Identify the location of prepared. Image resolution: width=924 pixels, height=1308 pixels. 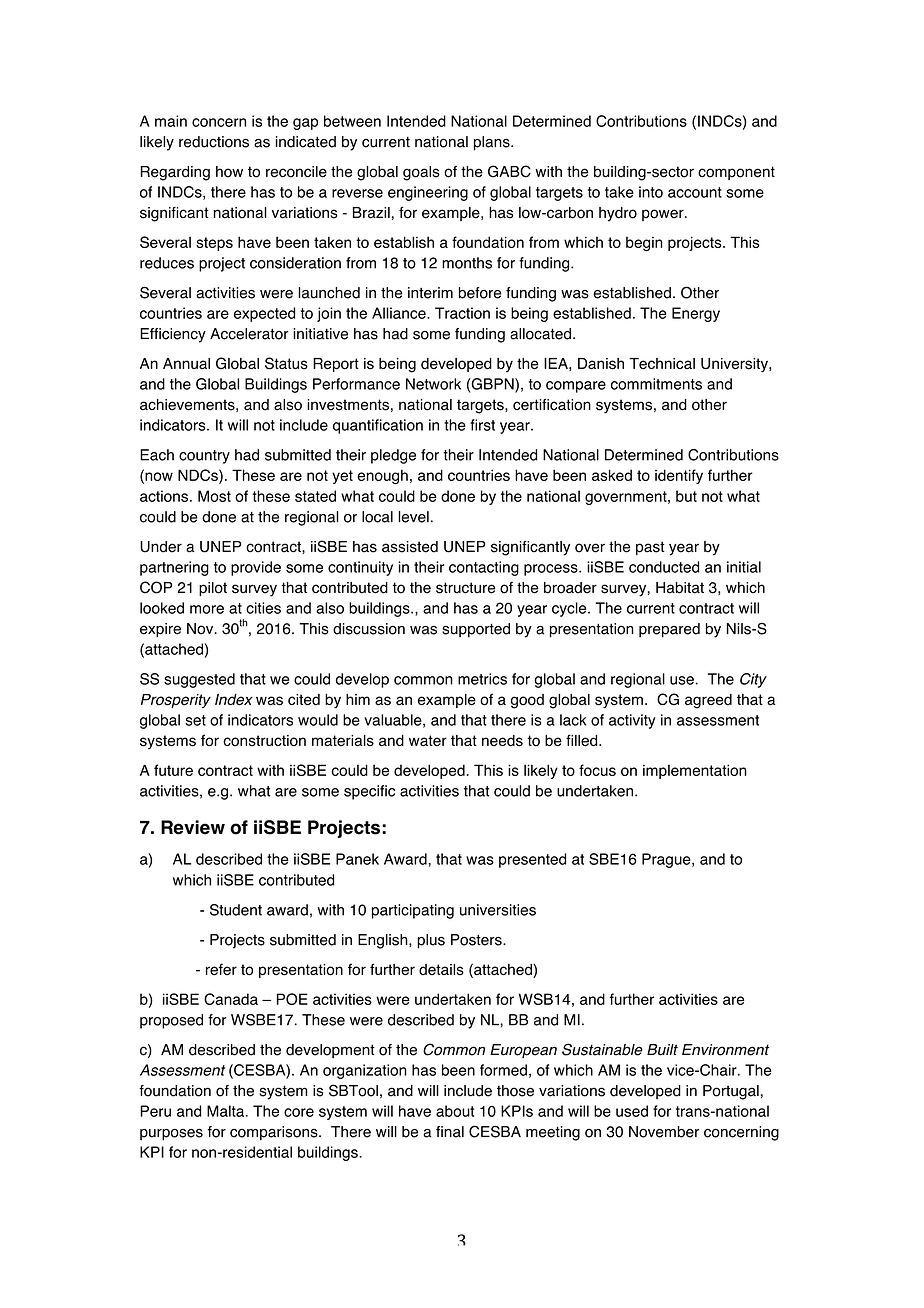
(669, 630).
